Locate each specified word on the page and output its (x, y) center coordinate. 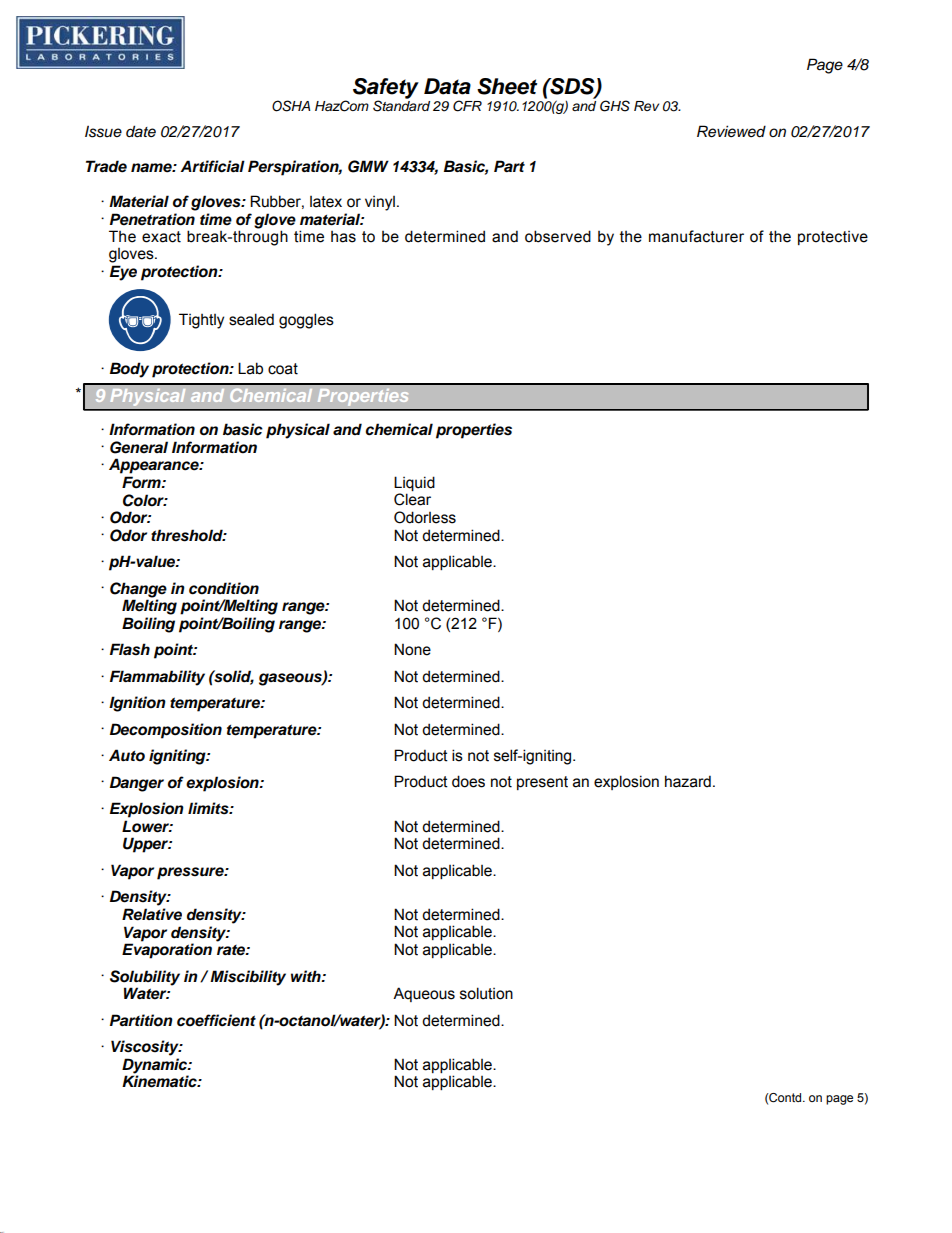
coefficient (216, 1020)
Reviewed (731, 131)
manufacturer (696, 236)
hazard (688, 781)
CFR (467, 106)
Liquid (414, 483)
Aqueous (424, 994)
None (412, 649)
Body (129, 370)
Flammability (157, 678)
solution (486, 993)
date (141, 131)
